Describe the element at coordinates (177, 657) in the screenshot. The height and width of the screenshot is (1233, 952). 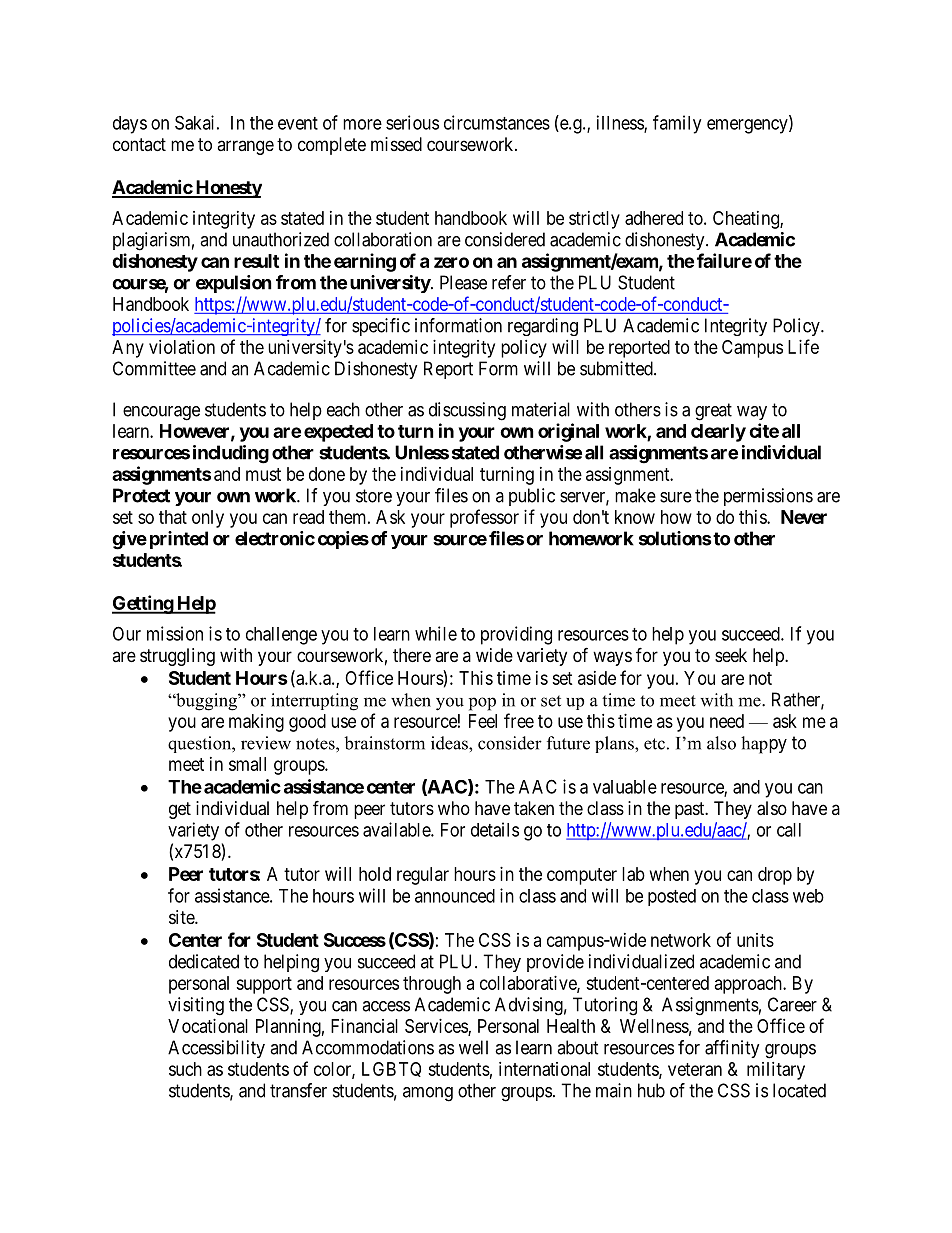
I see `struggling` at that location.
